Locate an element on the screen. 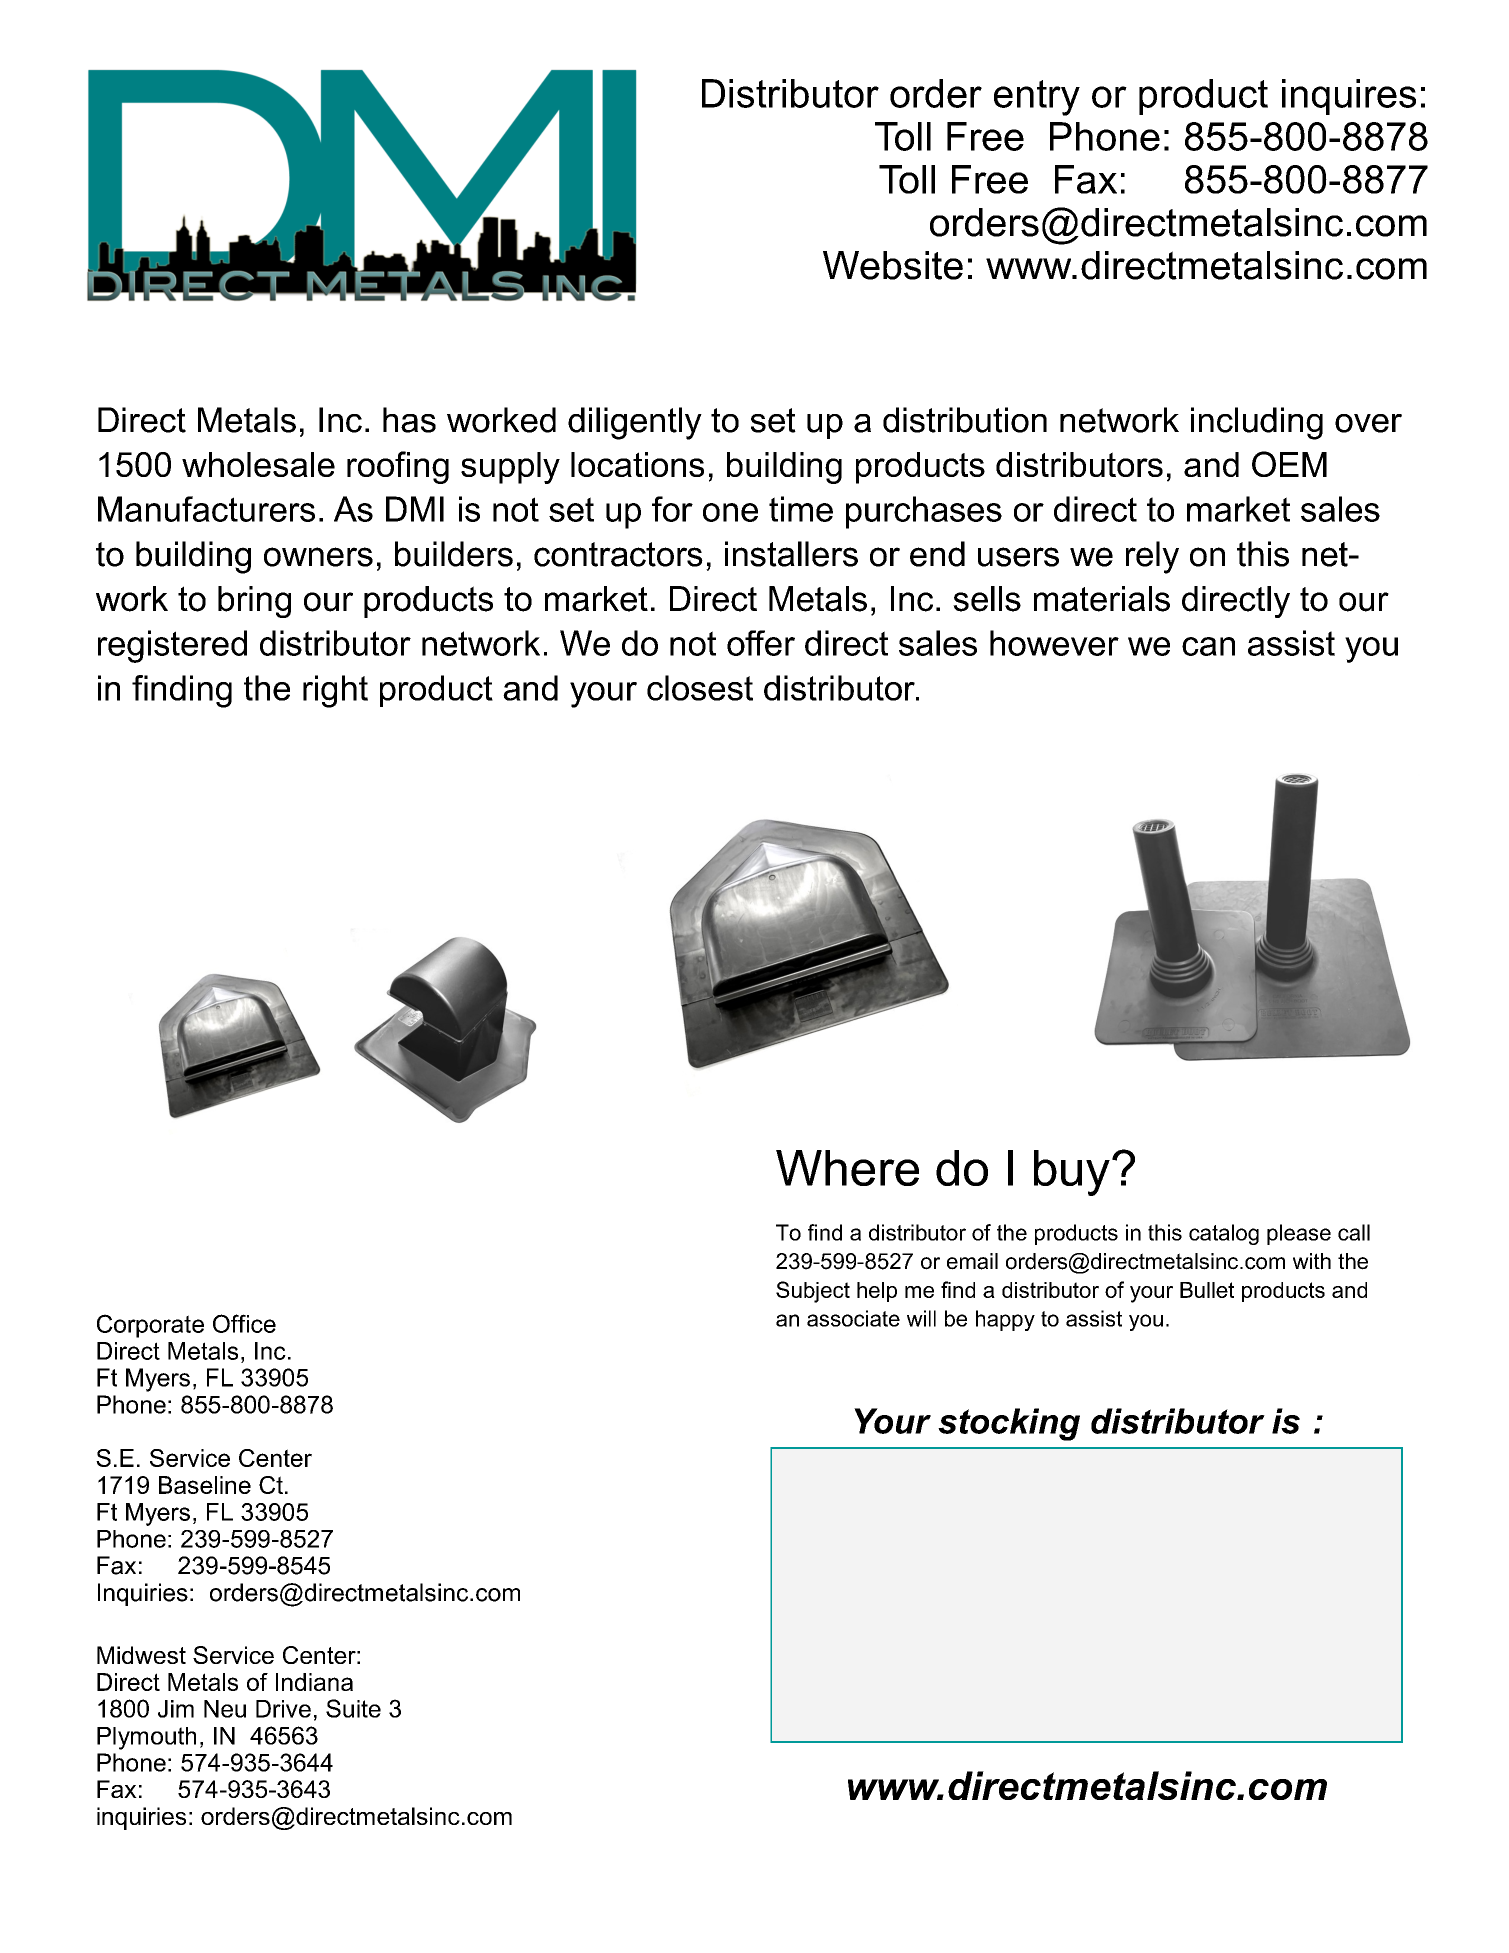 Image resolution: width=1509 pixels, height=1953 pixels. rely is located at coordinates (1152, 557).
